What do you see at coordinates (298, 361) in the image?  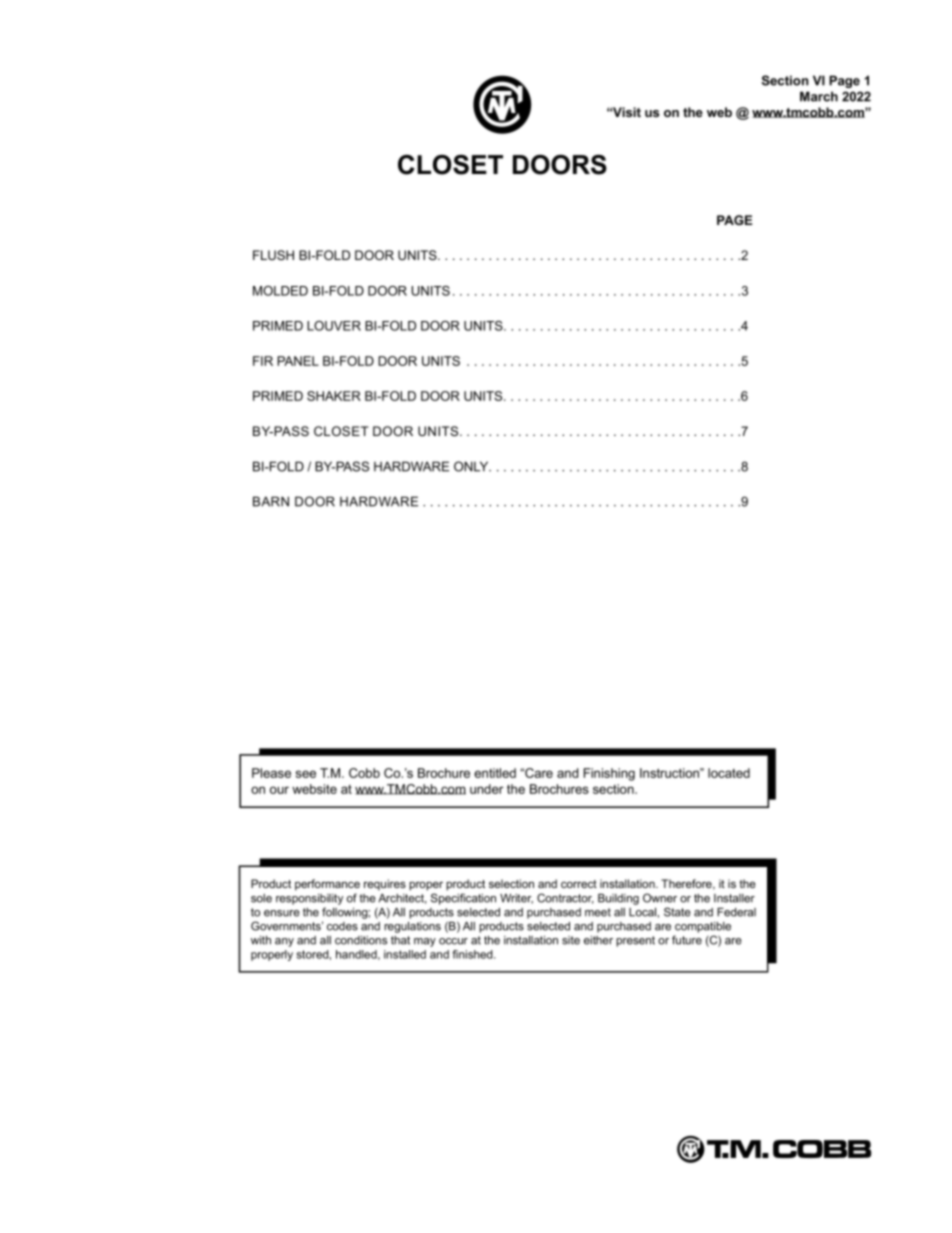 I see `PANEL` at bounding box center [298, 361].
